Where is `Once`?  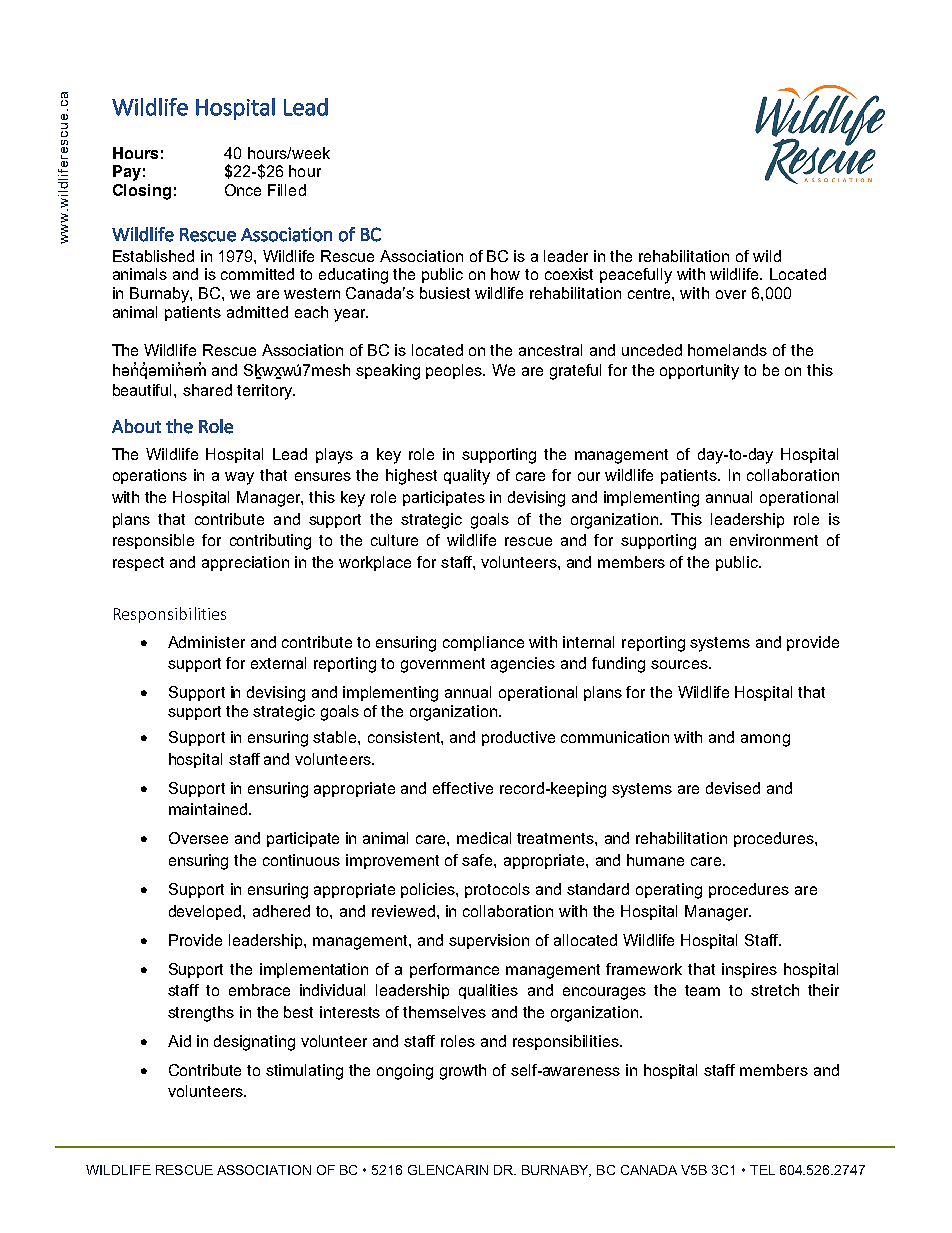
Once is located at coordinates (243, 190).
